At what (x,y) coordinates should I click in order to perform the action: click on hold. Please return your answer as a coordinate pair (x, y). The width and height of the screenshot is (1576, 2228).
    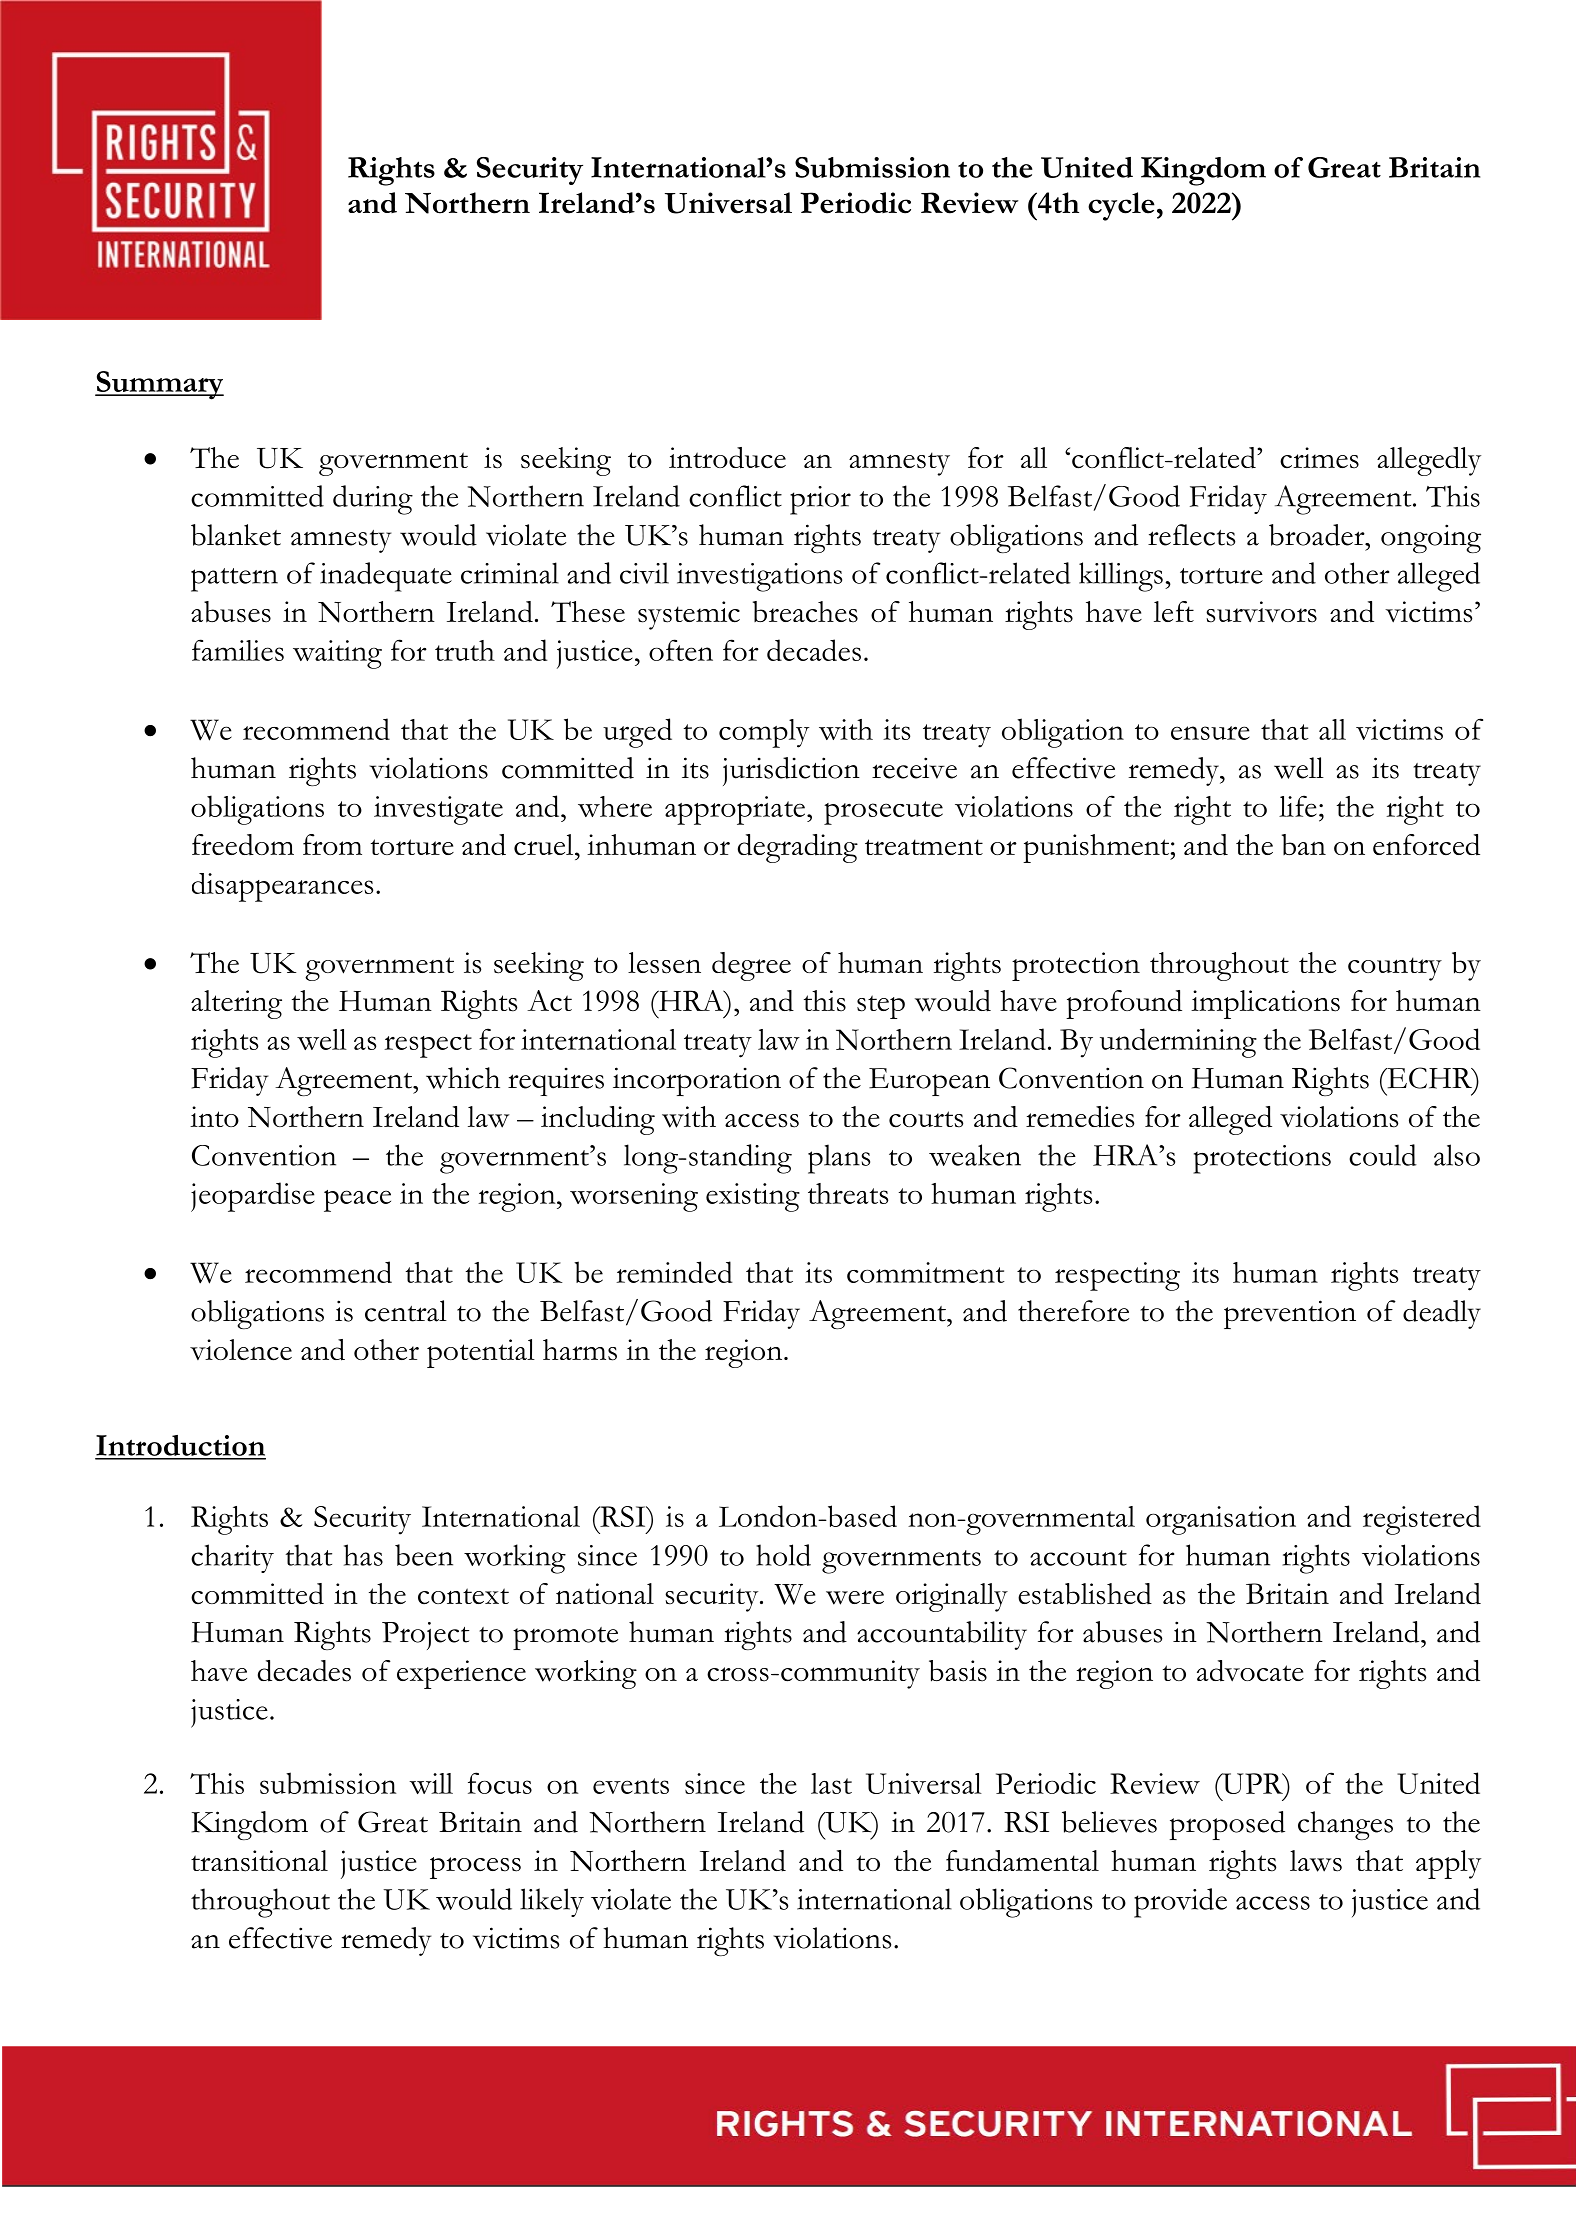
    Looking at the image, I should click on (783, 1555).
